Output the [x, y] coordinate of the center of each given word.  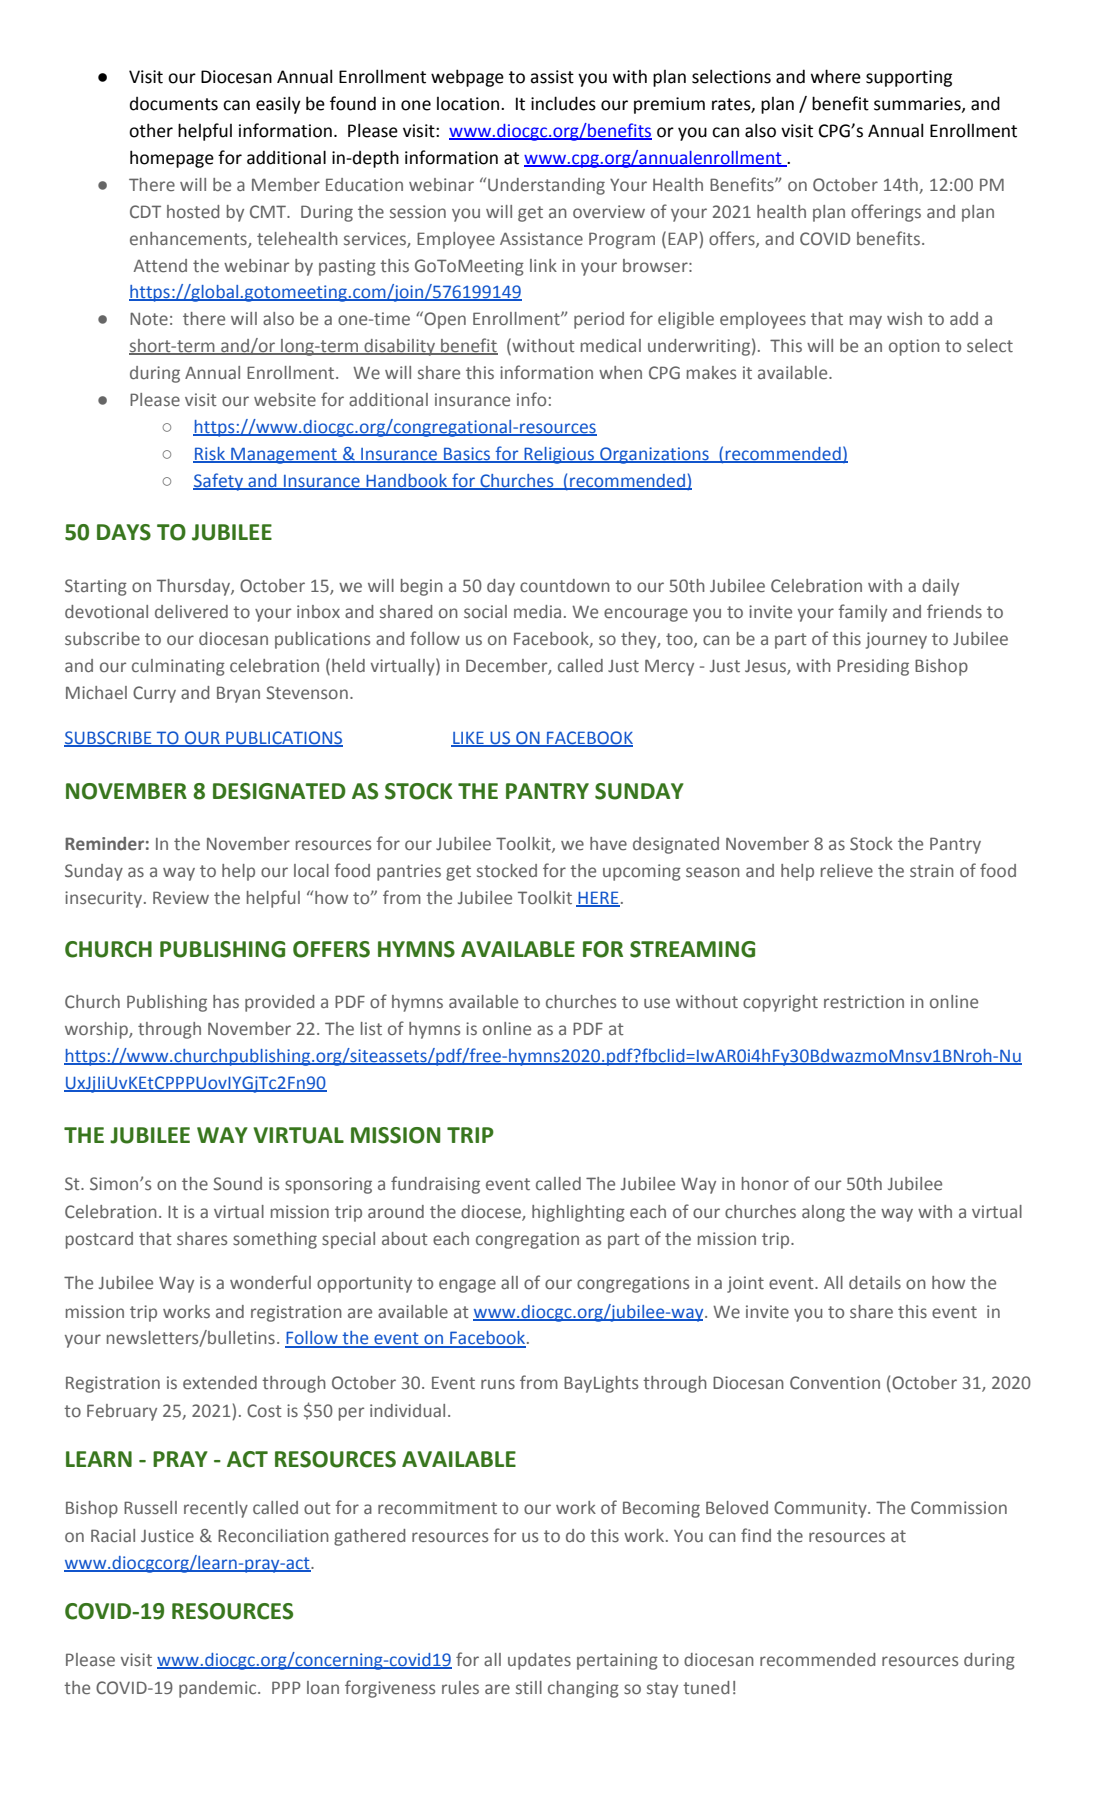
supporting [909, 78]
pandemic [219, 1689]
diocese [492, 1213]
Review [181, 898]
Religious [559, 455]
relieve [847, 871]
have [608, 843]
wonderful [270, 1282]
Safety [219, 482]
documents [174, 104]
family [862, 613]
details [875, 1282]
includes [563, 103]
